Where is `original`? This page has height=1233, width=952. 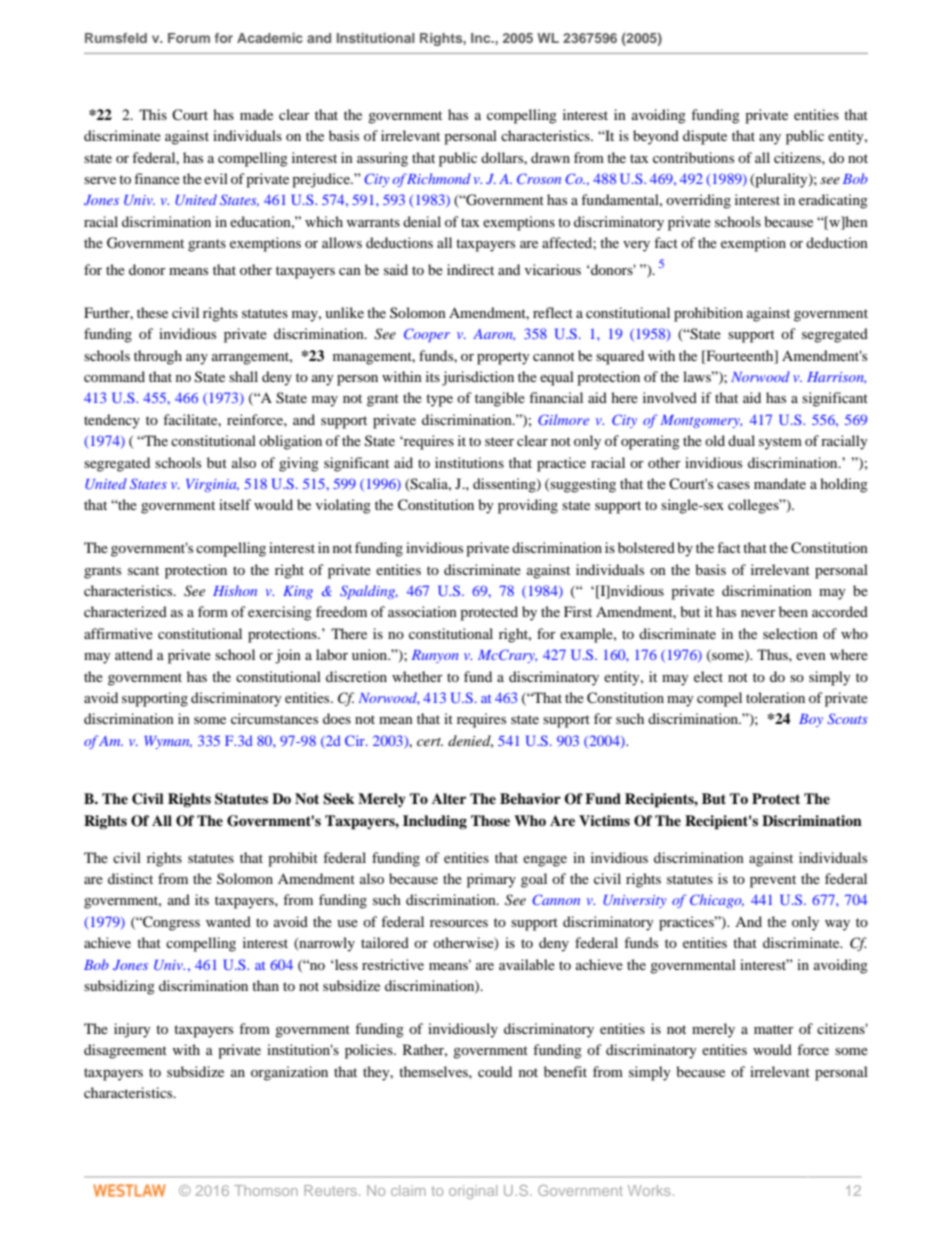 original is located at coordinates (473, 1192).
